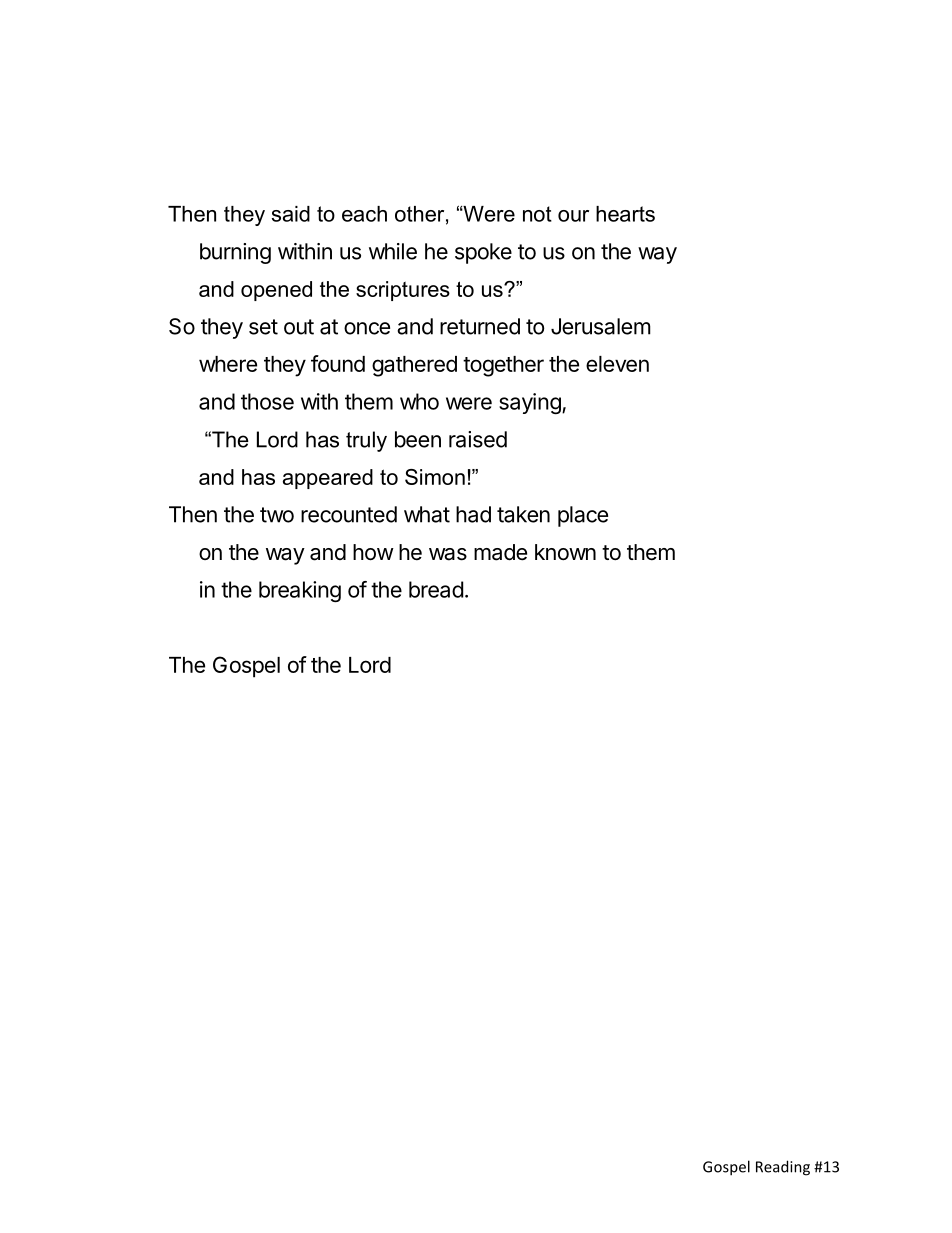  What do you see at coordinates (436, 589) in the screenshot?
I see `bread` at bounding box center [436, 589].
